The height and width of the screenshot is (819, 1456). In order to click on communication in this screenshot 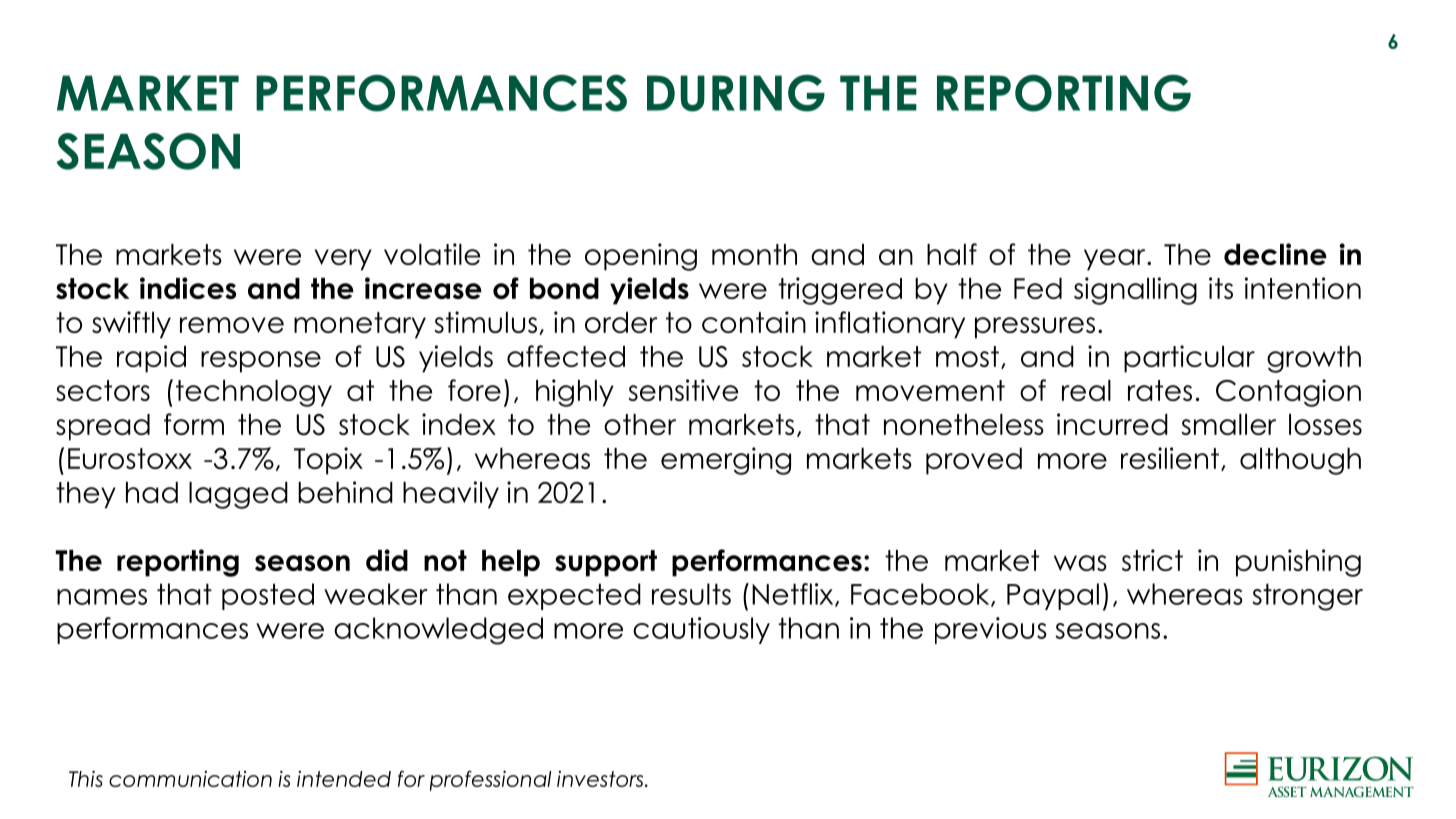, I will do `click(190, 779)`.
